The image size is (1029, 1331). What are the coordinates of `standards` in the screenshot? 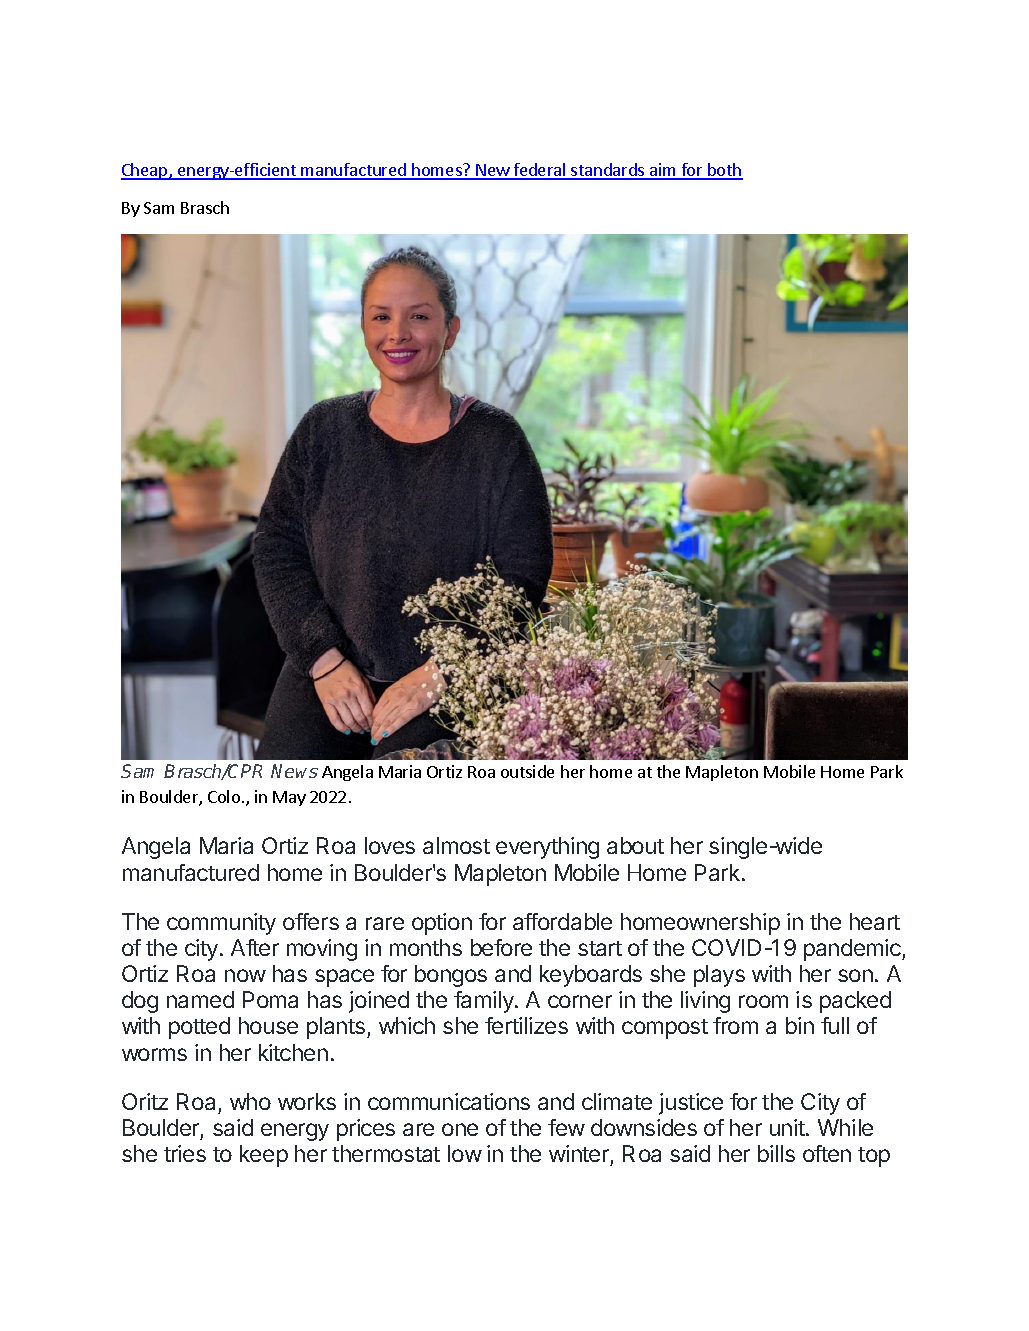 It's located at (608, 171).
